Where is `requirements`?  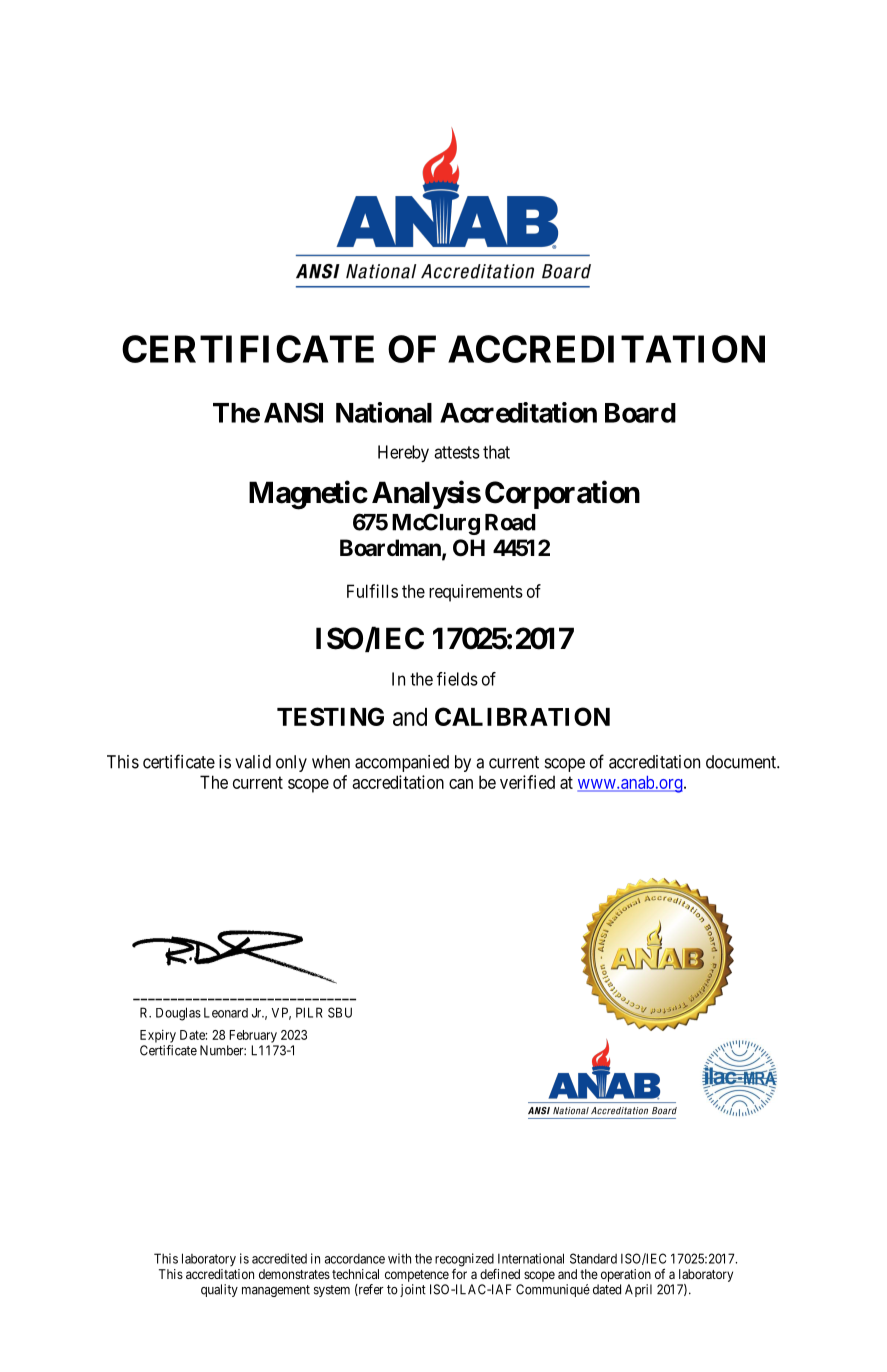 requirements is located at coordinates (476, 593).
